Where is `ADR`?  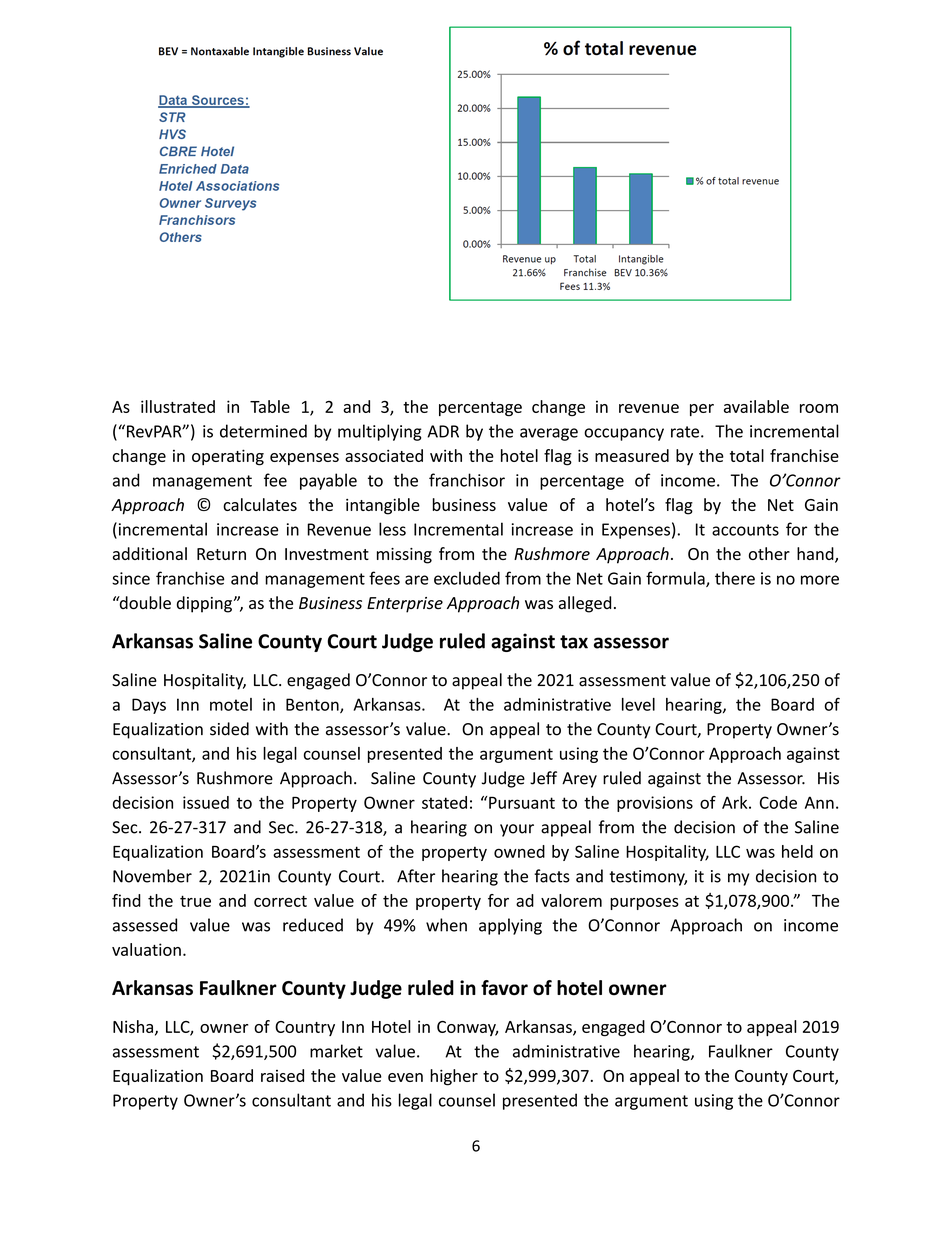 ADR is located at coordinates (443, 431).
